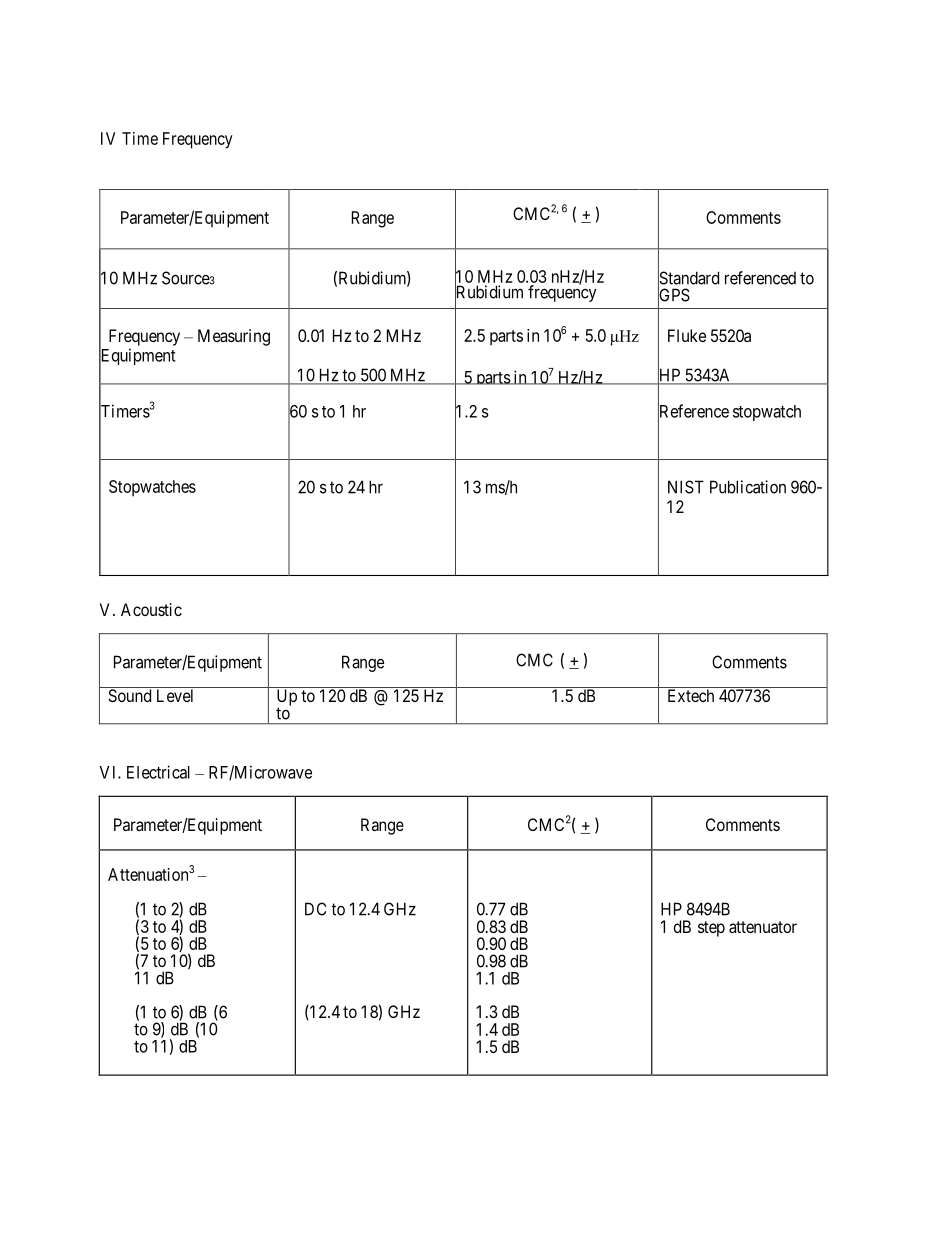 This image has width=952, height=1233. What do you see at coordinates (748, 487) in the image?
I see `Publication` at bounding box center [748, 487].
